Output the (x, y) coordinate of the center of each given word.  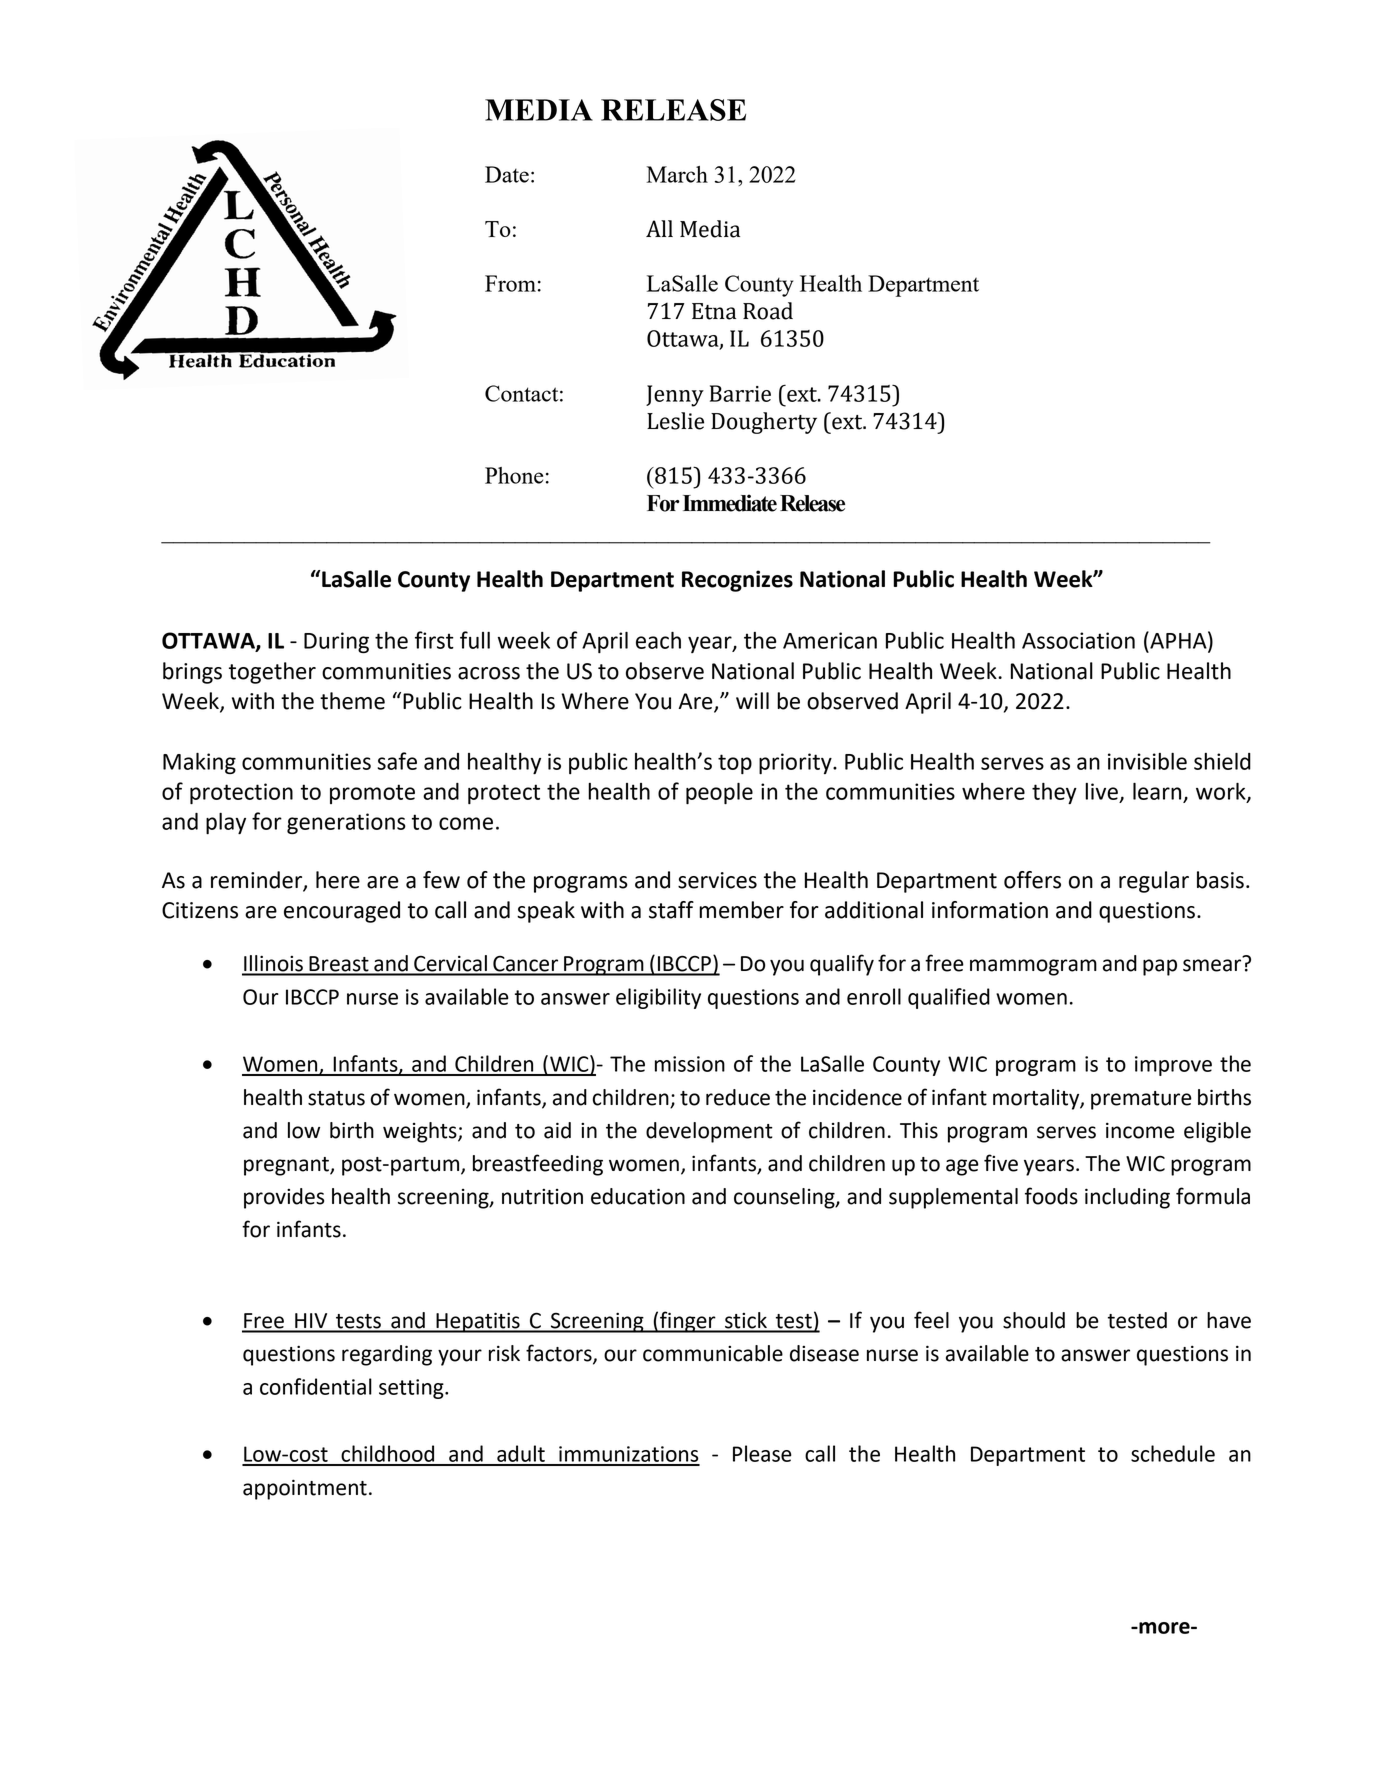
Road (768, 311)
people (719, 793)
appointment (305, 1489)
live (1101, 791)
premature (1141, 1100)
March (677, 174)
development (709, 1132)
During (336, 642)
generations (346, 823)
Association (1078, 640)
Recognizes (737, 581)
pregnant (287, 1166)
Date (507, 174)
